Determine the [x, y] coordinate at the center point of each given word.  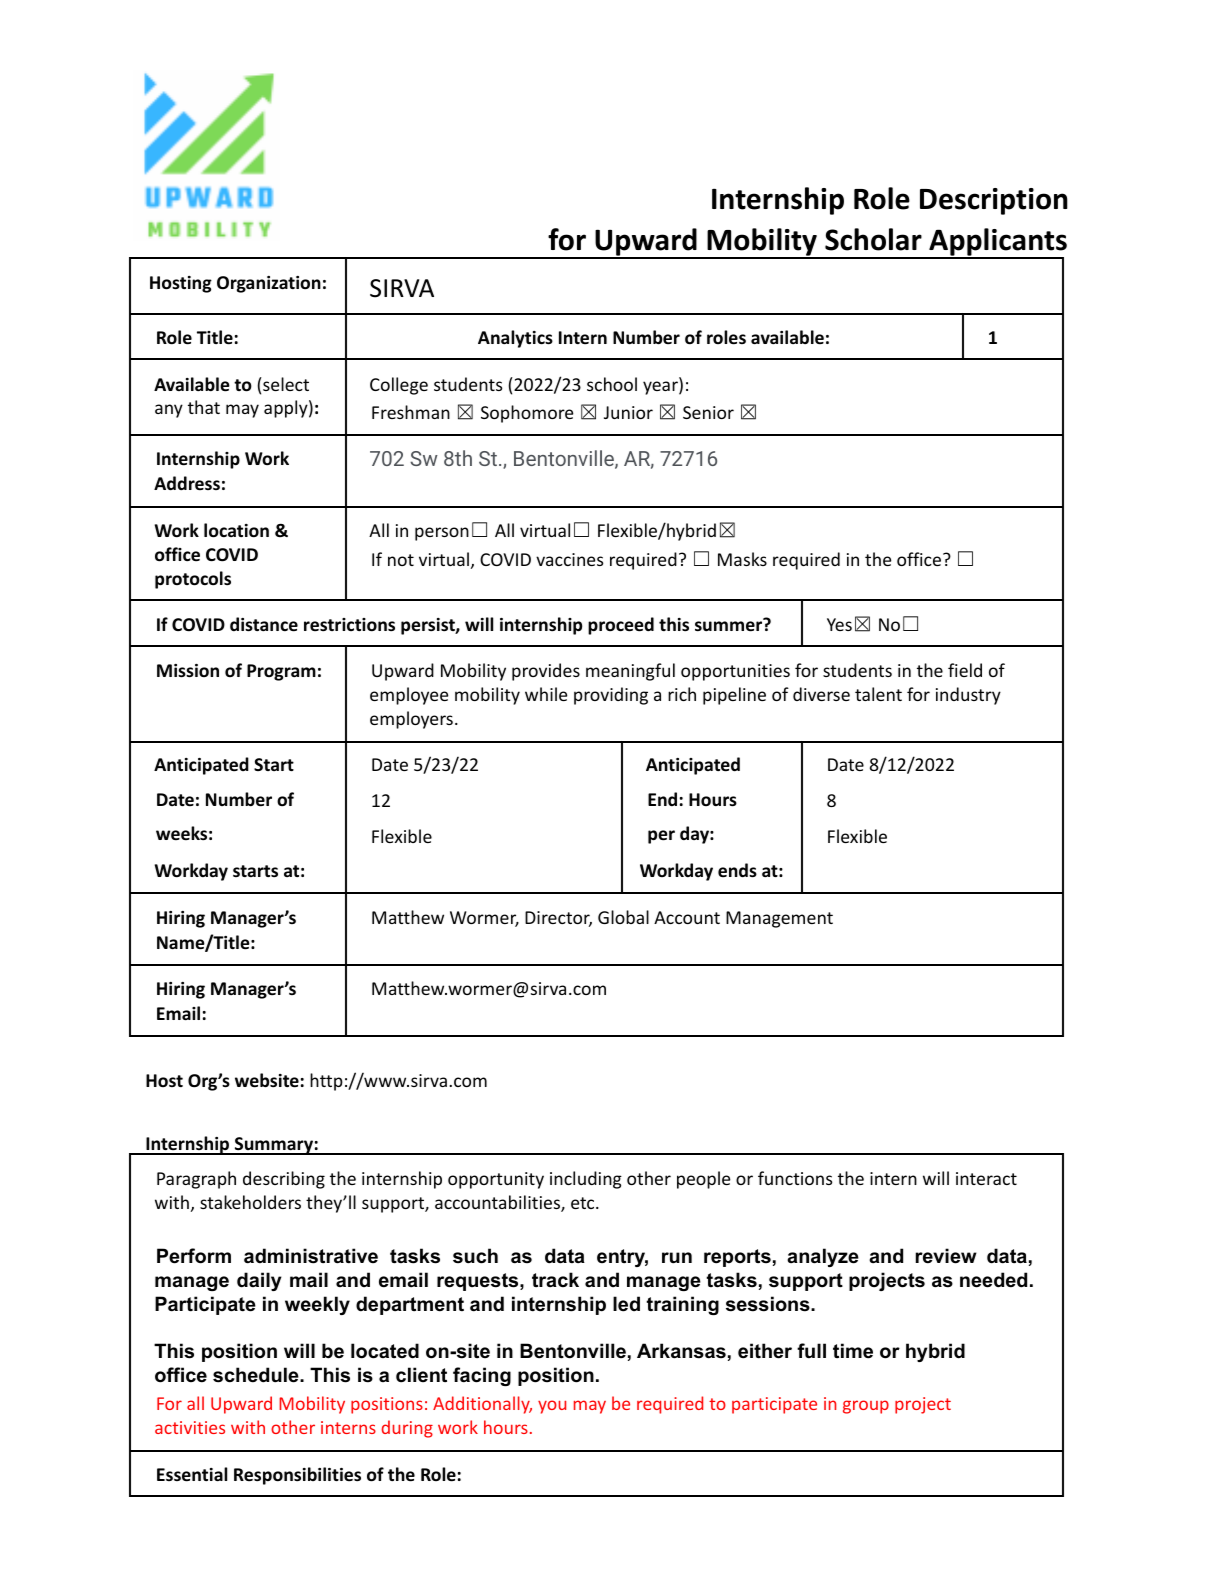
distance [264, 624]
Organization [269, 284]
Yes [839, 624]
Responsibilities [297, 1476]
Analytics [515, 339]
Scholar [873, 239]
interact [986, 1178]
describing [284, 1180]
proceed [621, 626]
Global [623, 917]
